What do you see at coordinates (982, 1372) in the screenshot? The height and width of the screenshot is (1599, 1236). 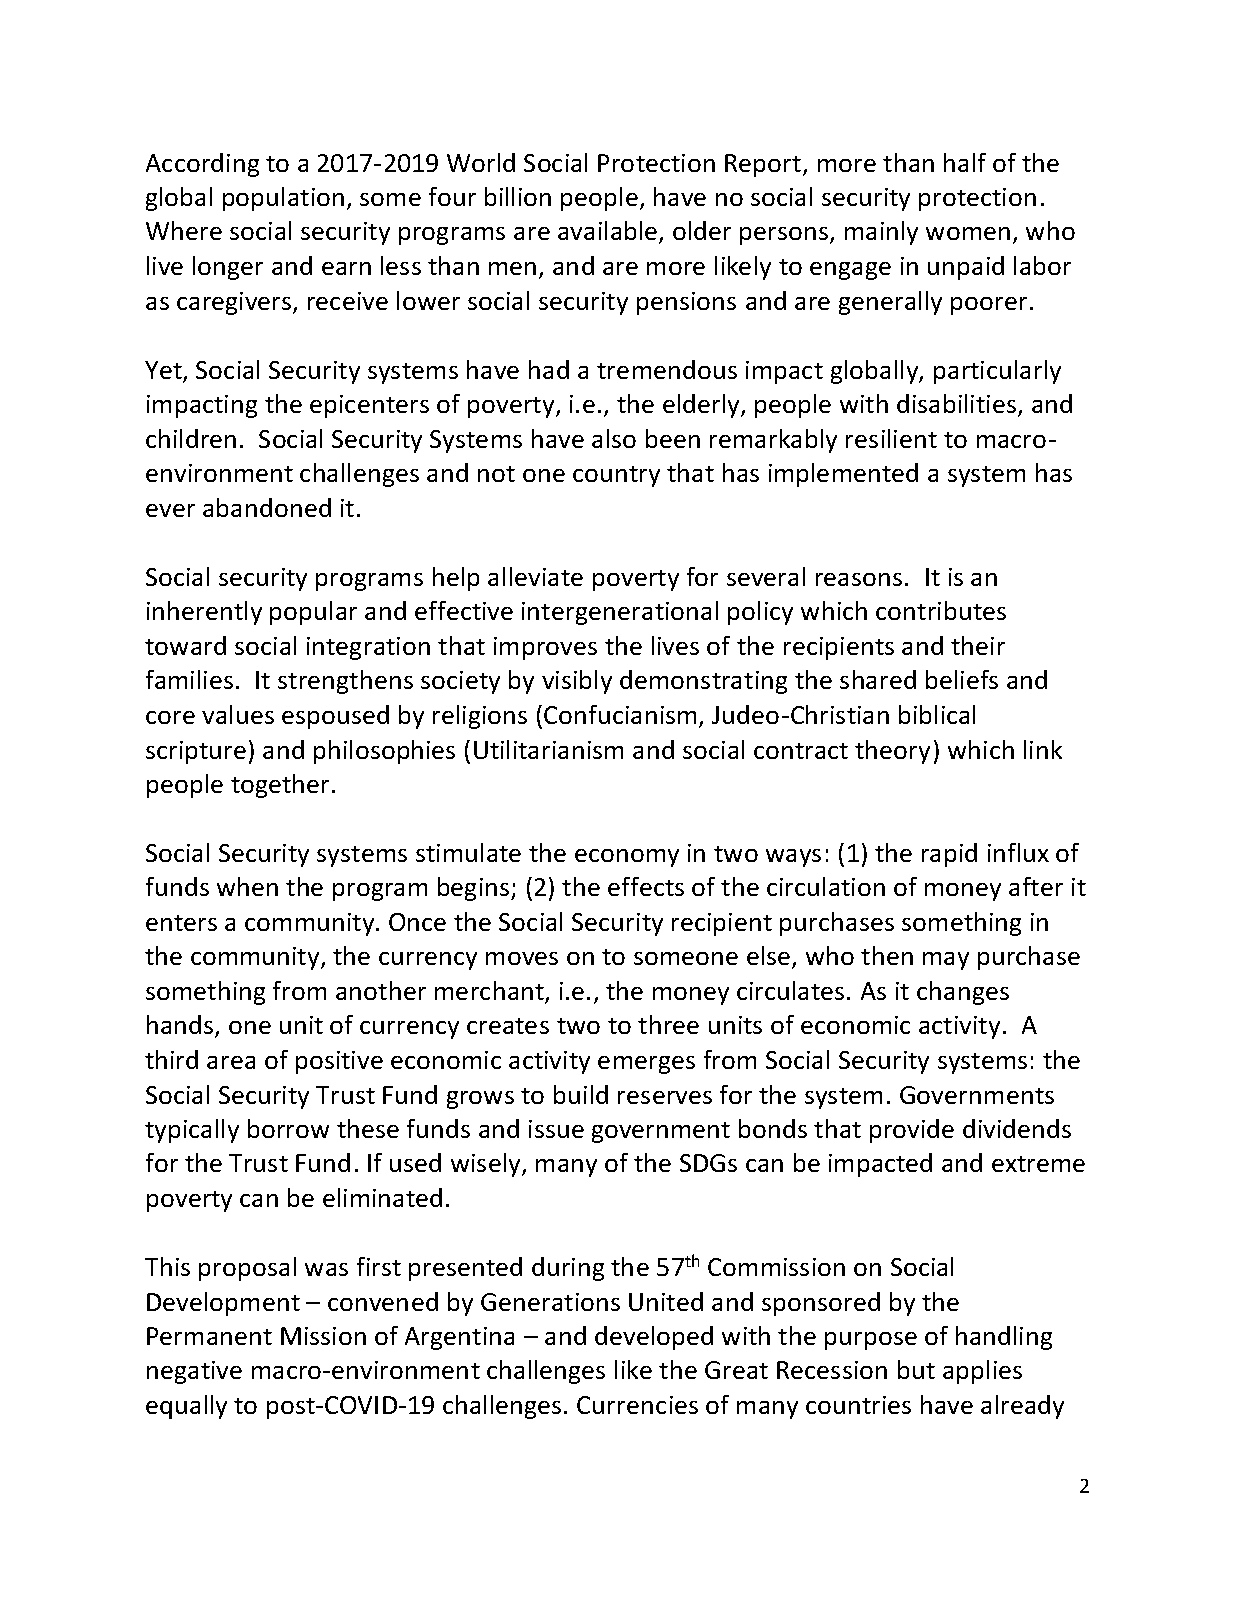 I see `applies` at bounding box center [982, 1372].
